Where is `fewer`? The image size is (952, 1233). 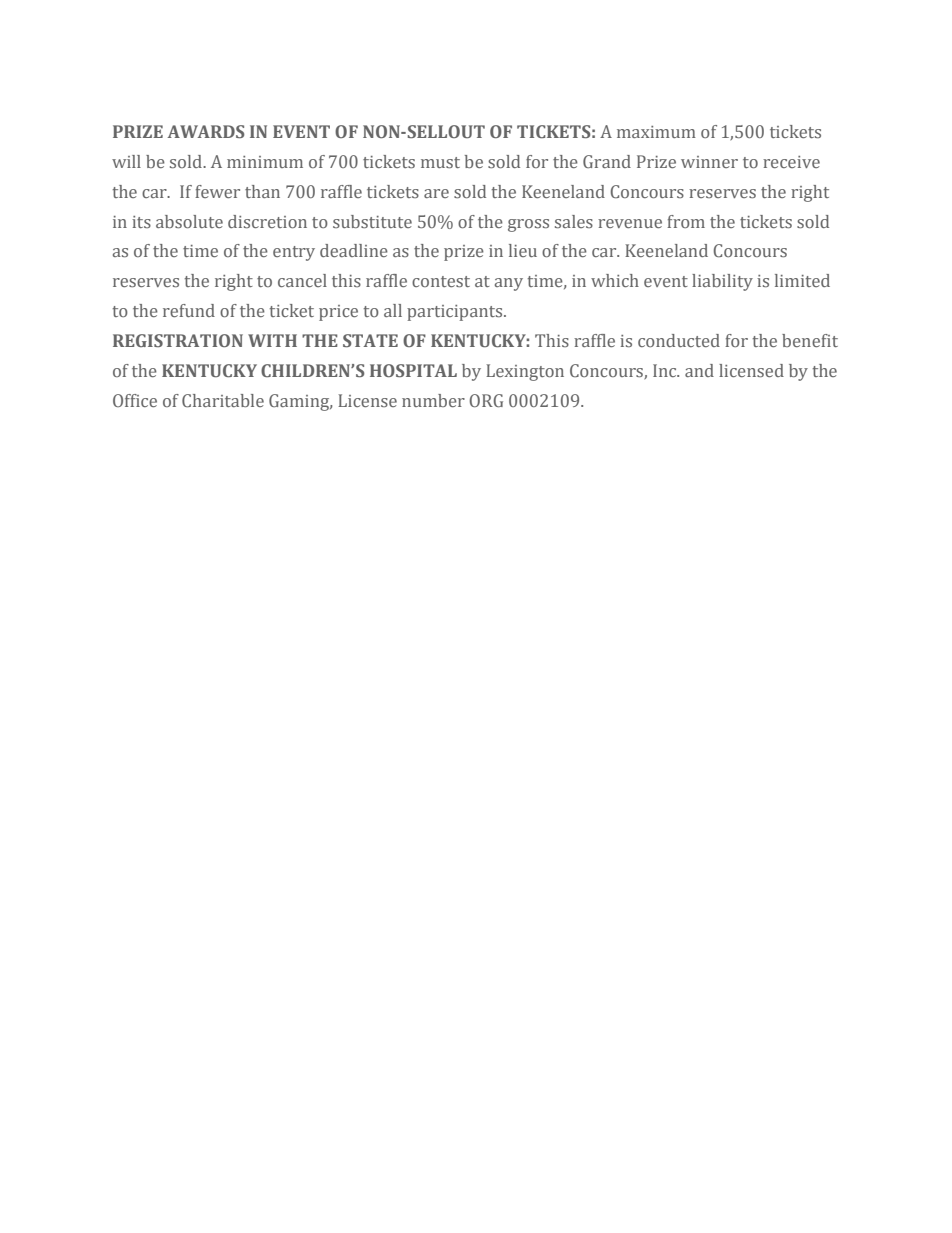 fewer is located at coordinates (217, 191).
